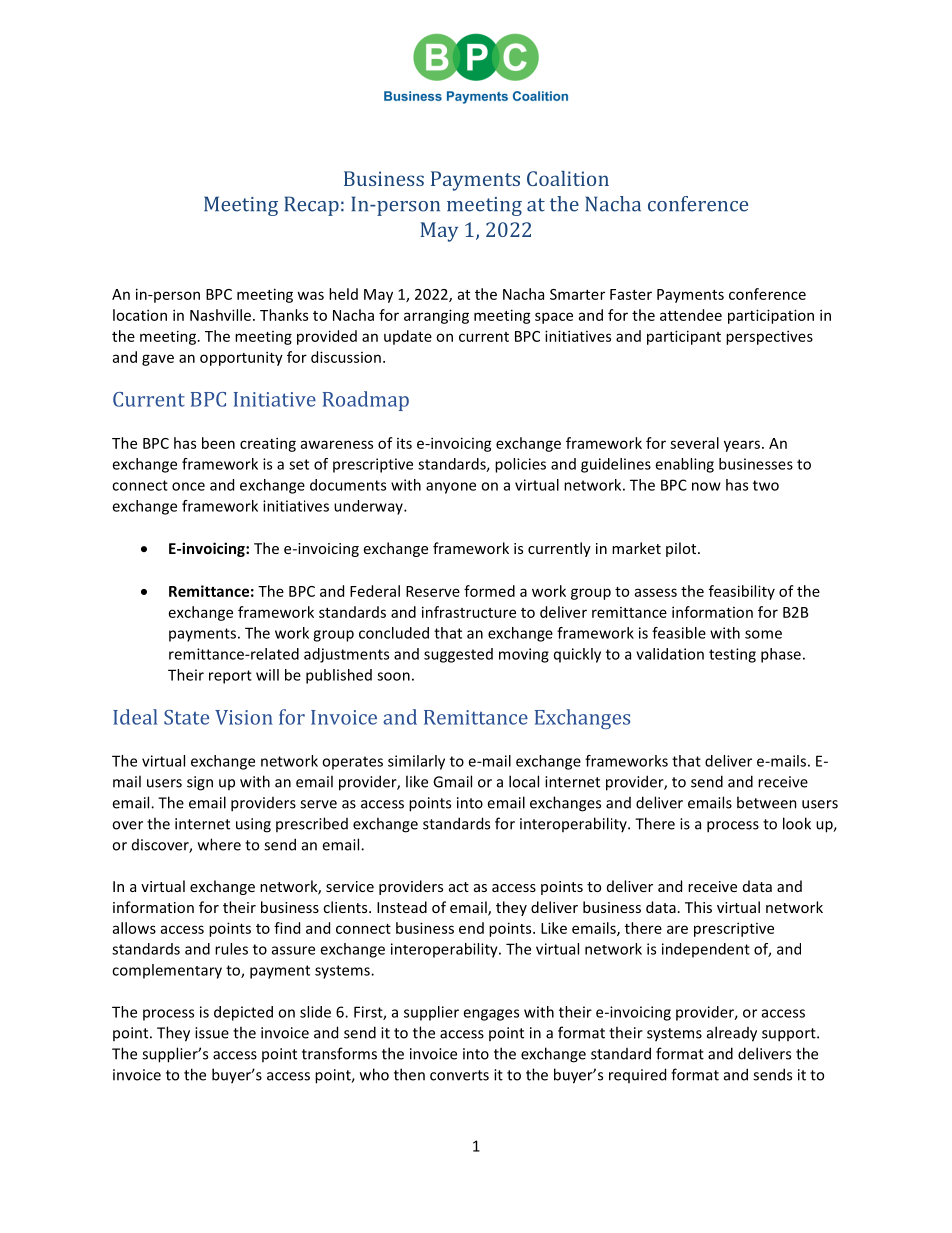 This page has width=952, height=1233. I want to click on once, so click(188, 486).
